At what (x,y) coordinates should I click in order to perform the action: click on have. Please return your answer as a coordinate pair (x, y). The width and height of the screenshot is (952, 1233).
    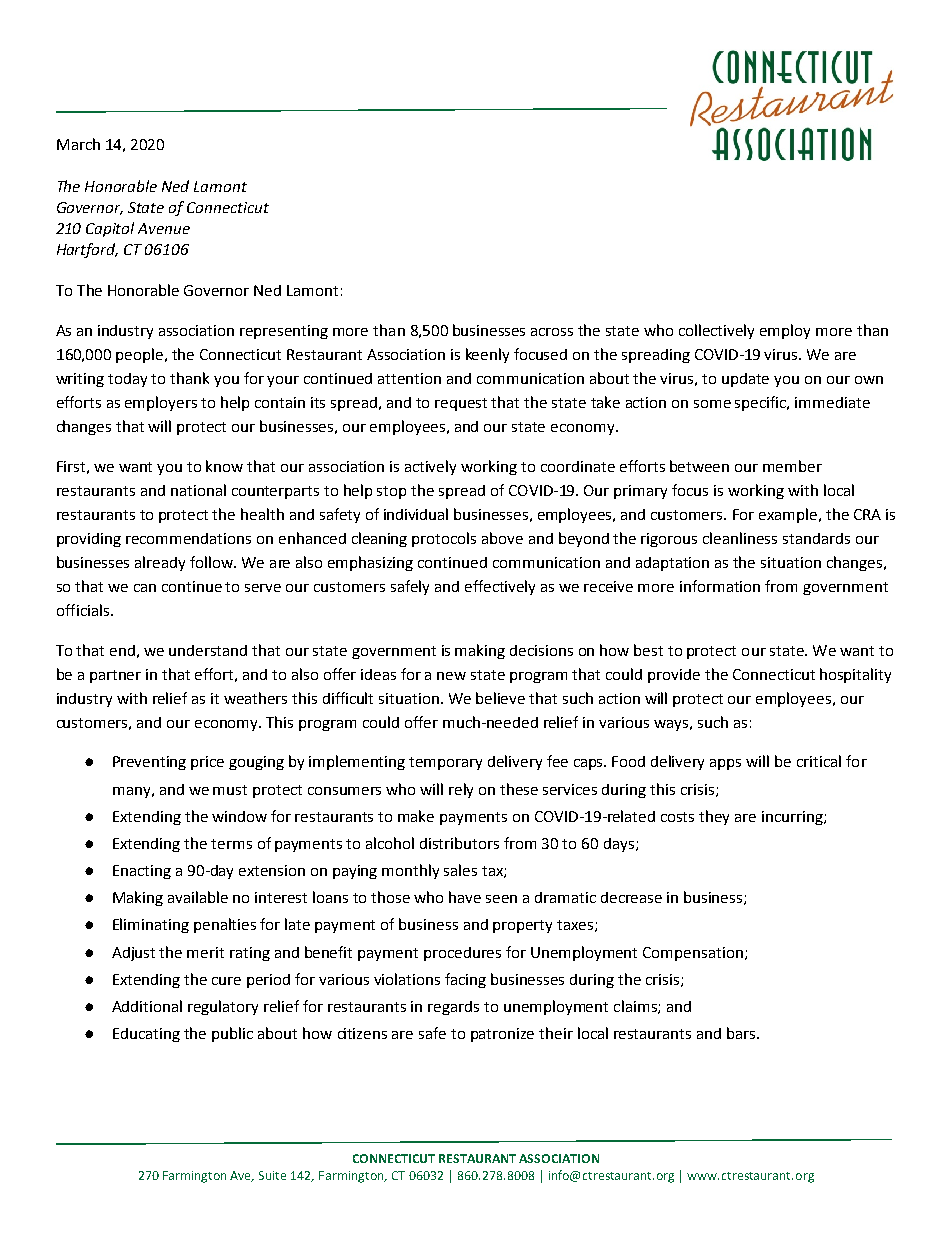
    Looking at the image, I should click on (465, 897).
